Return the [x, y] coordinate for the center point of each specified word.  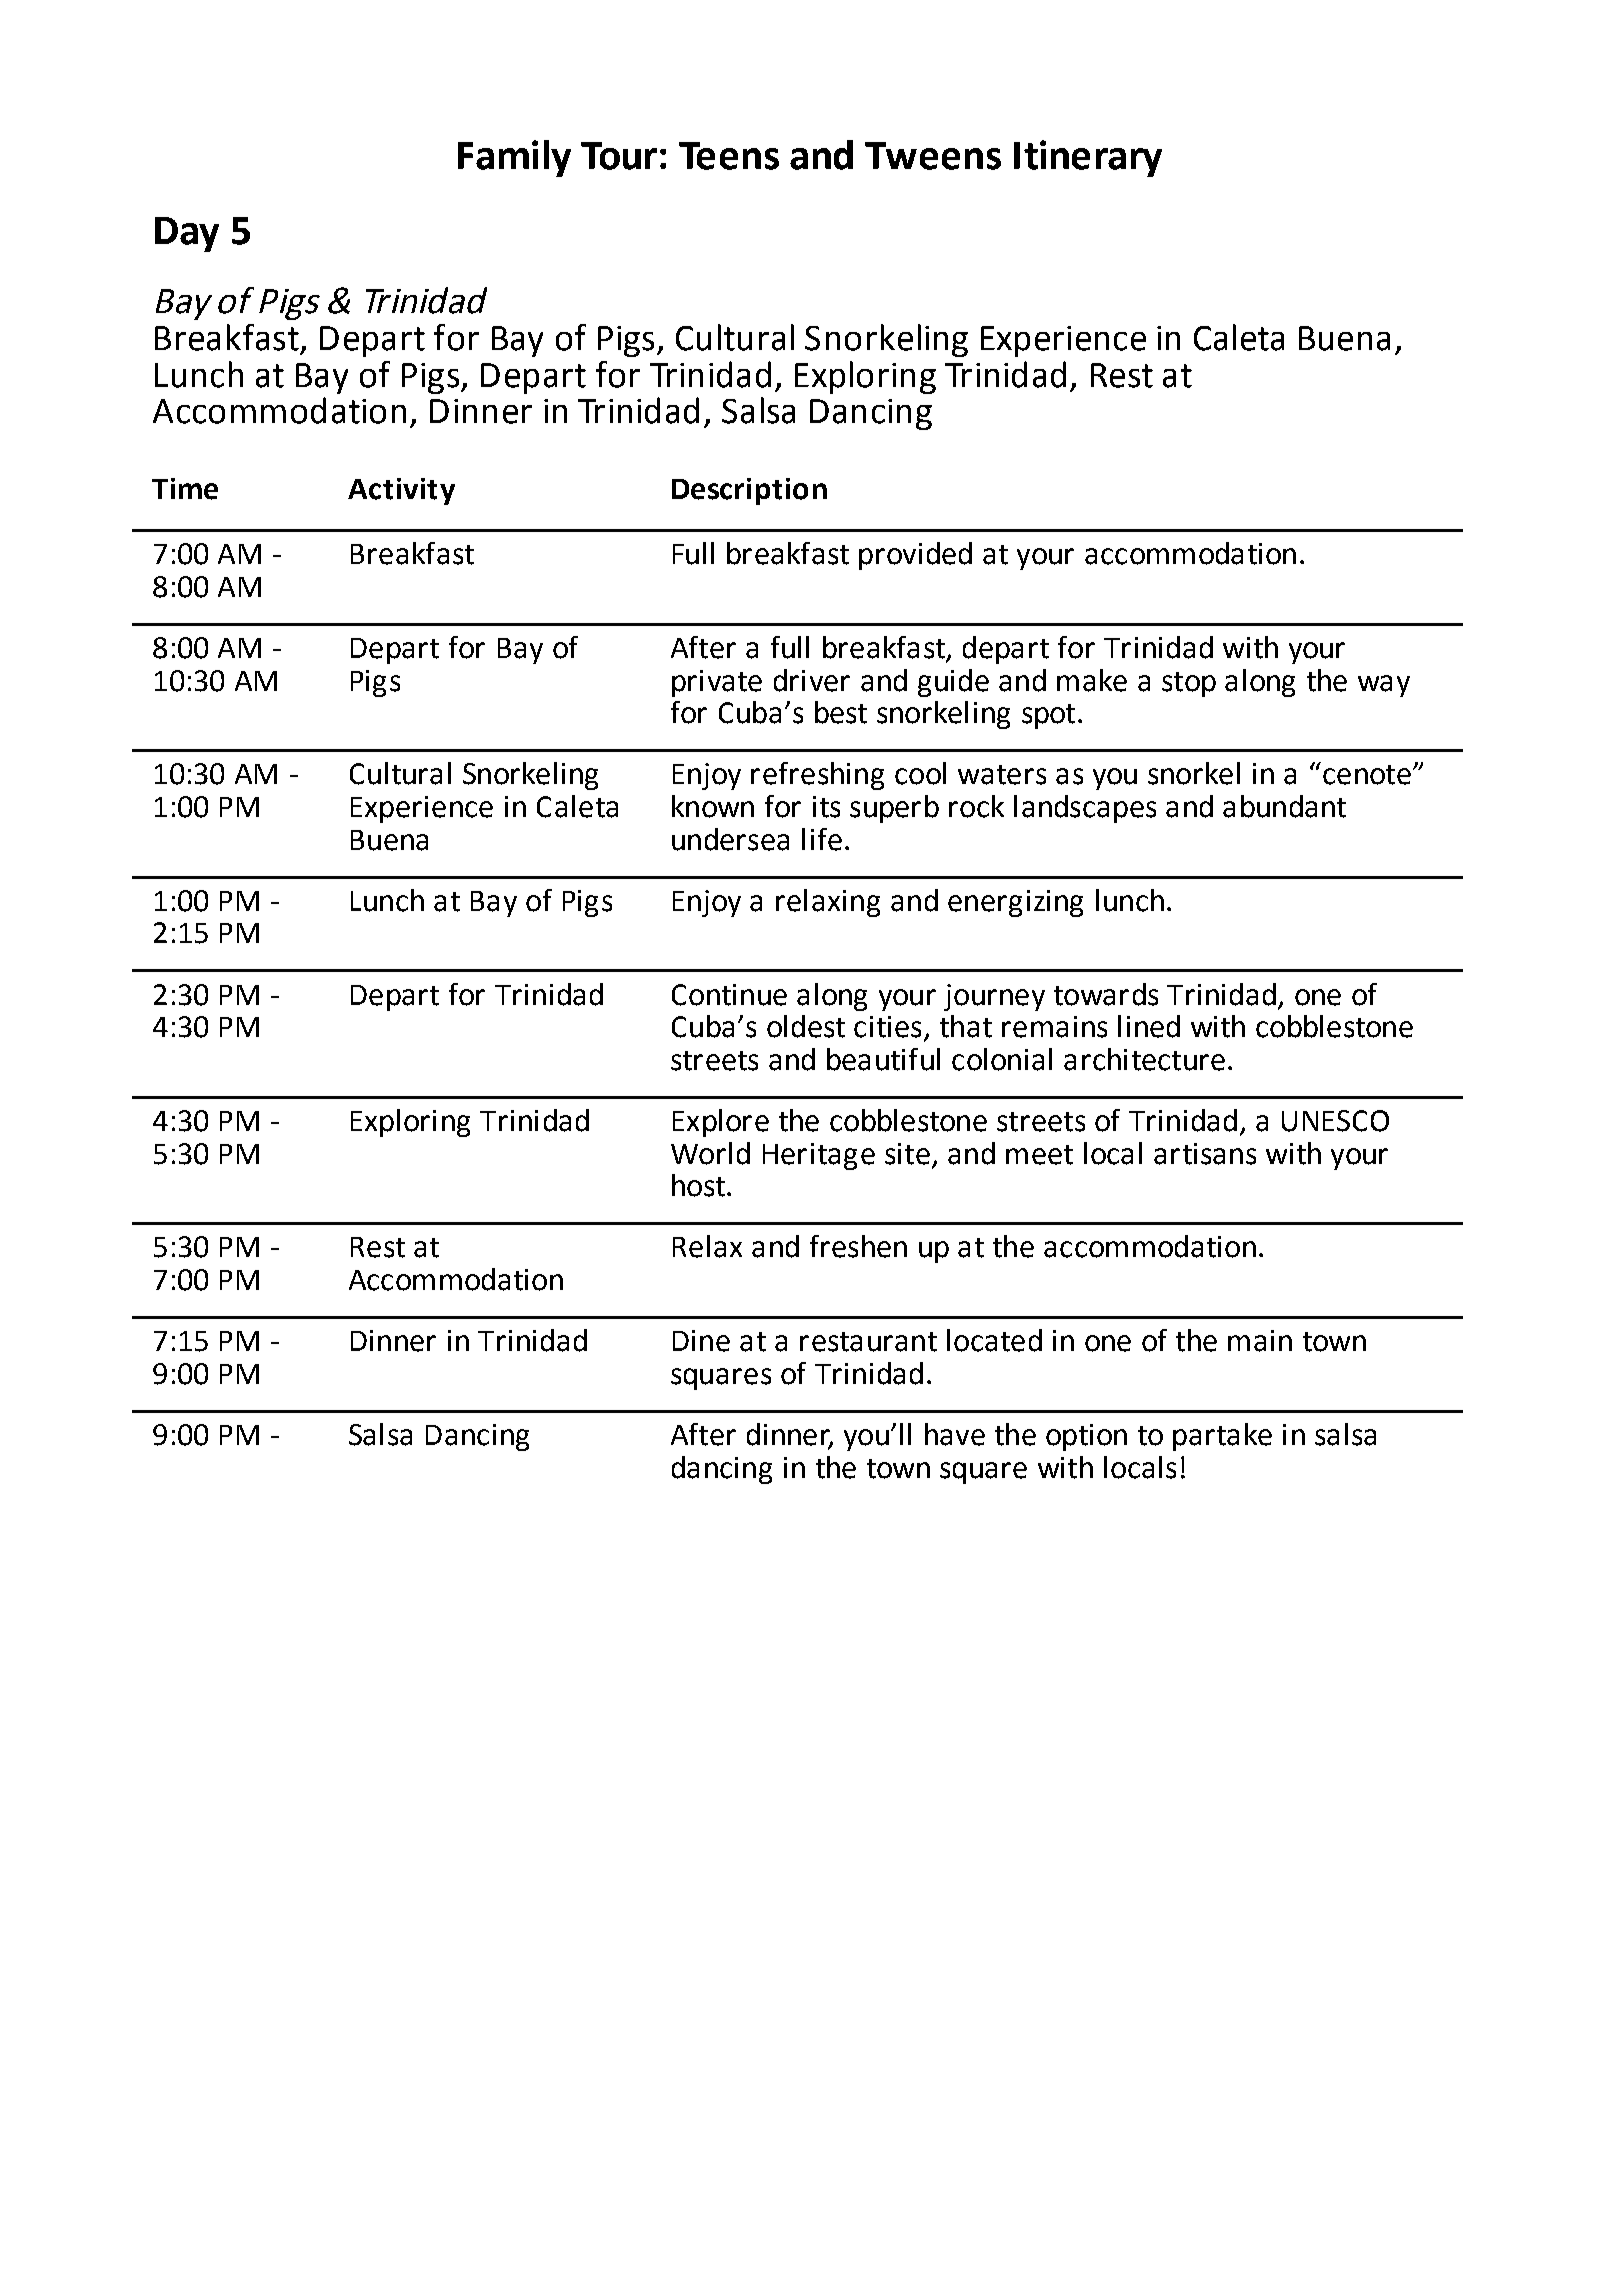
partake [1222, 1437]
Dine [701, 1341]
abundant [1284, 806]
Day [187, 234]
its [826, 807]
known [713, 806]
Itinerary [1088, 158]
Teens [729, 156]
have [955, 1434]
